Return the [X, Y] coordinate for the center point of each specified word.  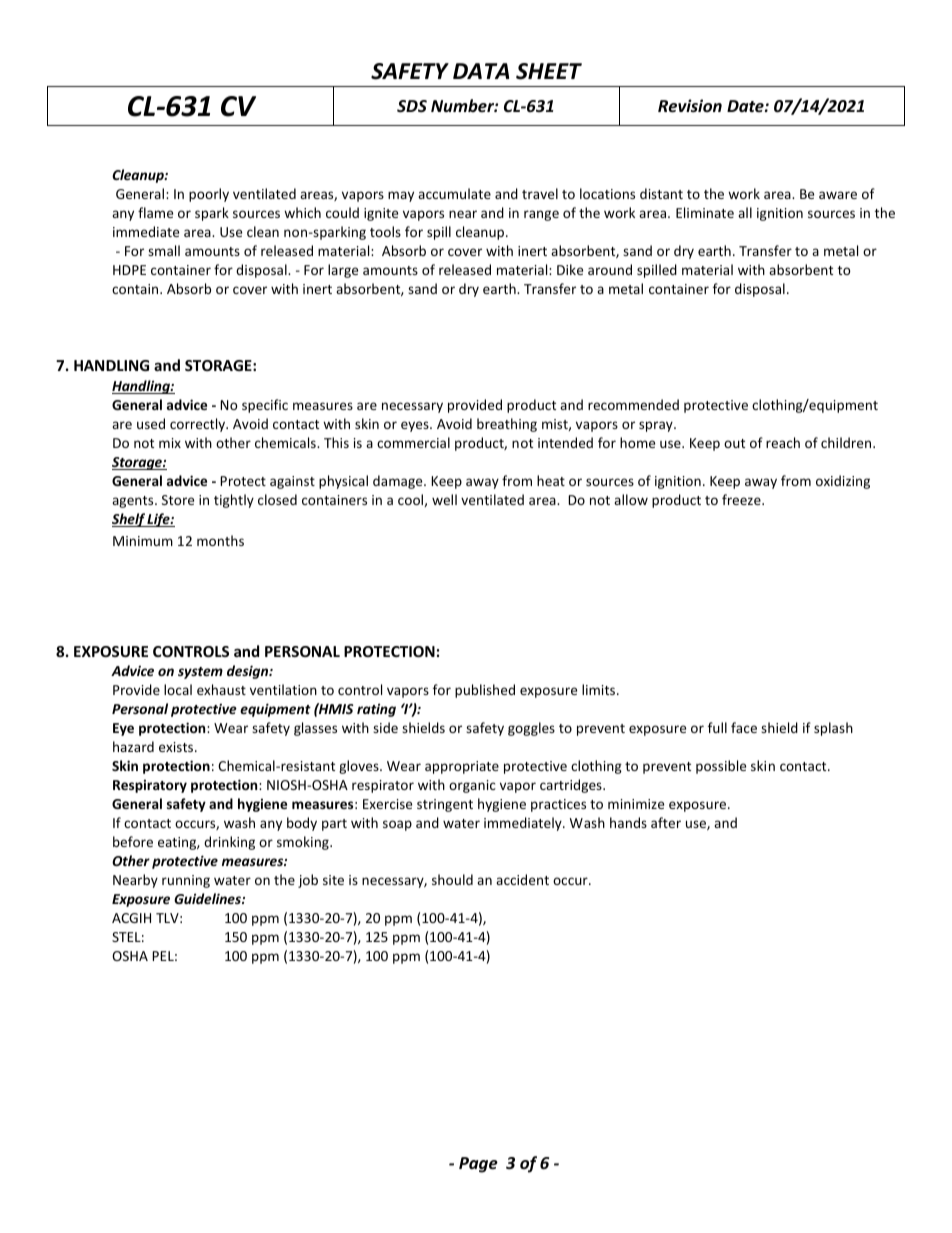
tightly [234, 501]
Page [478, 1165]
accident [522, 879]
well [444, 499]
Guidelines [208, 898]
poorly [209, 195]
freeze [742, 499]
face [744, 727]
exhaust [221, 689]
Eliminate [705, 212]
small [164, 250]
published [485, 691]
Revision [690, 106]
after [666, 822]
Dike [570, 269]
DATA [481, 71]
